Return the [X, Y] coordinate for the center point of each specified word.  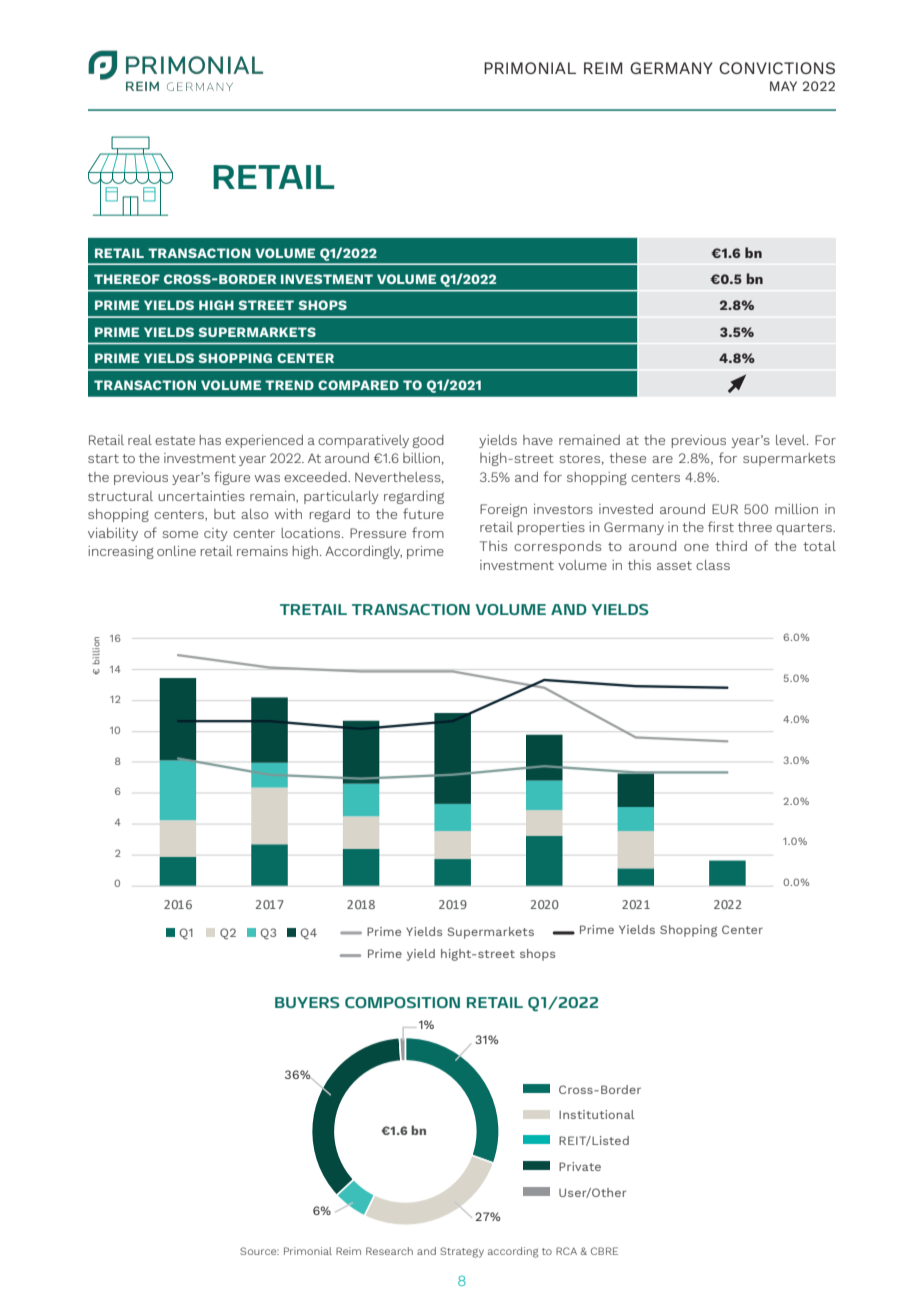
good [428, 441]
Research [389, 1251]
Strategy [462, 1252]
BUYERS [307, 1002]
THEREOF [127, 279]
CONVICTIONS [777, 68]
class [713, 565]
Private [580, 1166]
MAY [783, 86]
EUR [725, 509]
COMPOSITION [402, 1002]
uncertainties [201, 496]
